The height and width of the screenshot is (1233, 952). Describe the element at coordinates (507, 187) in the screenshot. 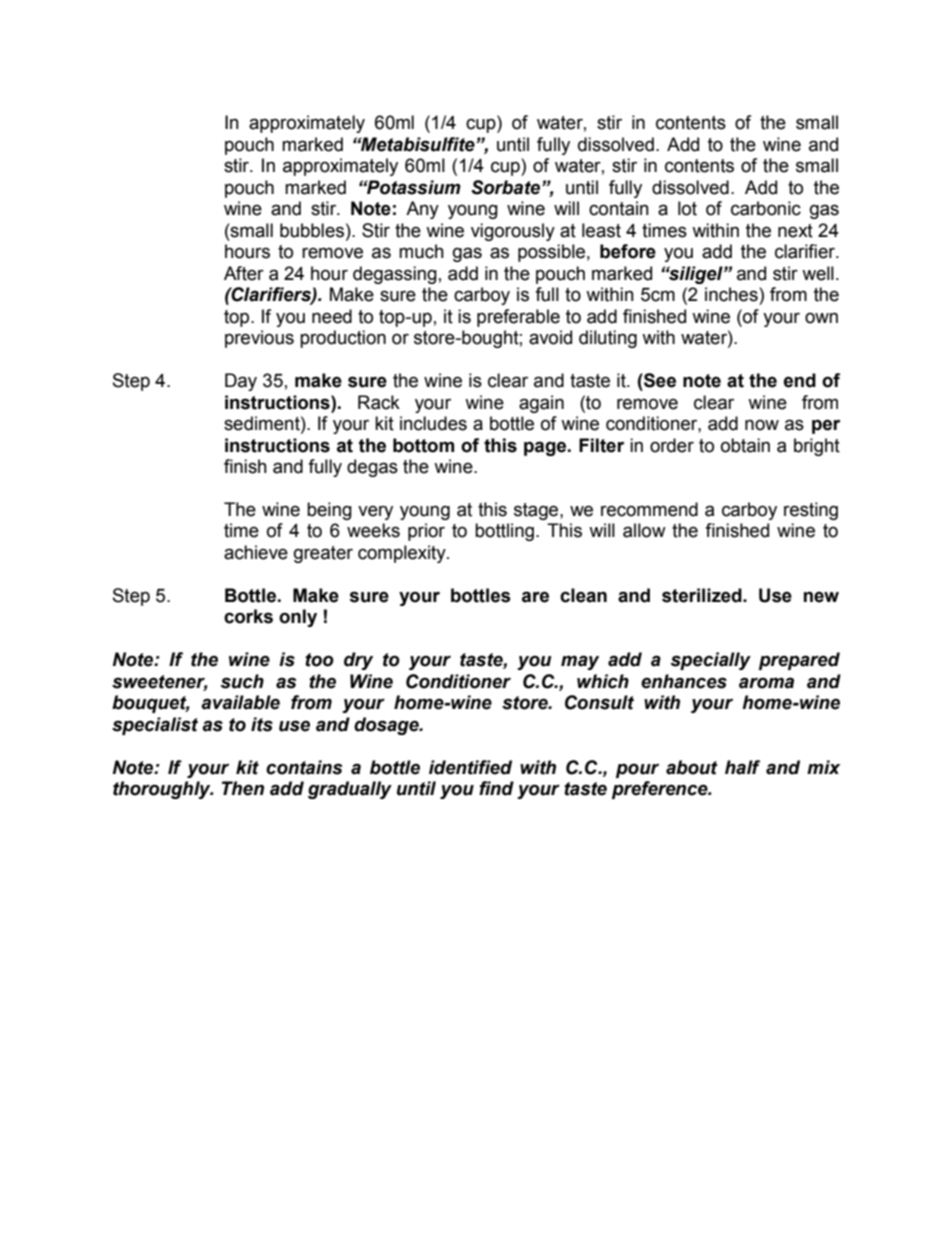

I see `Sorbate` at that location.
